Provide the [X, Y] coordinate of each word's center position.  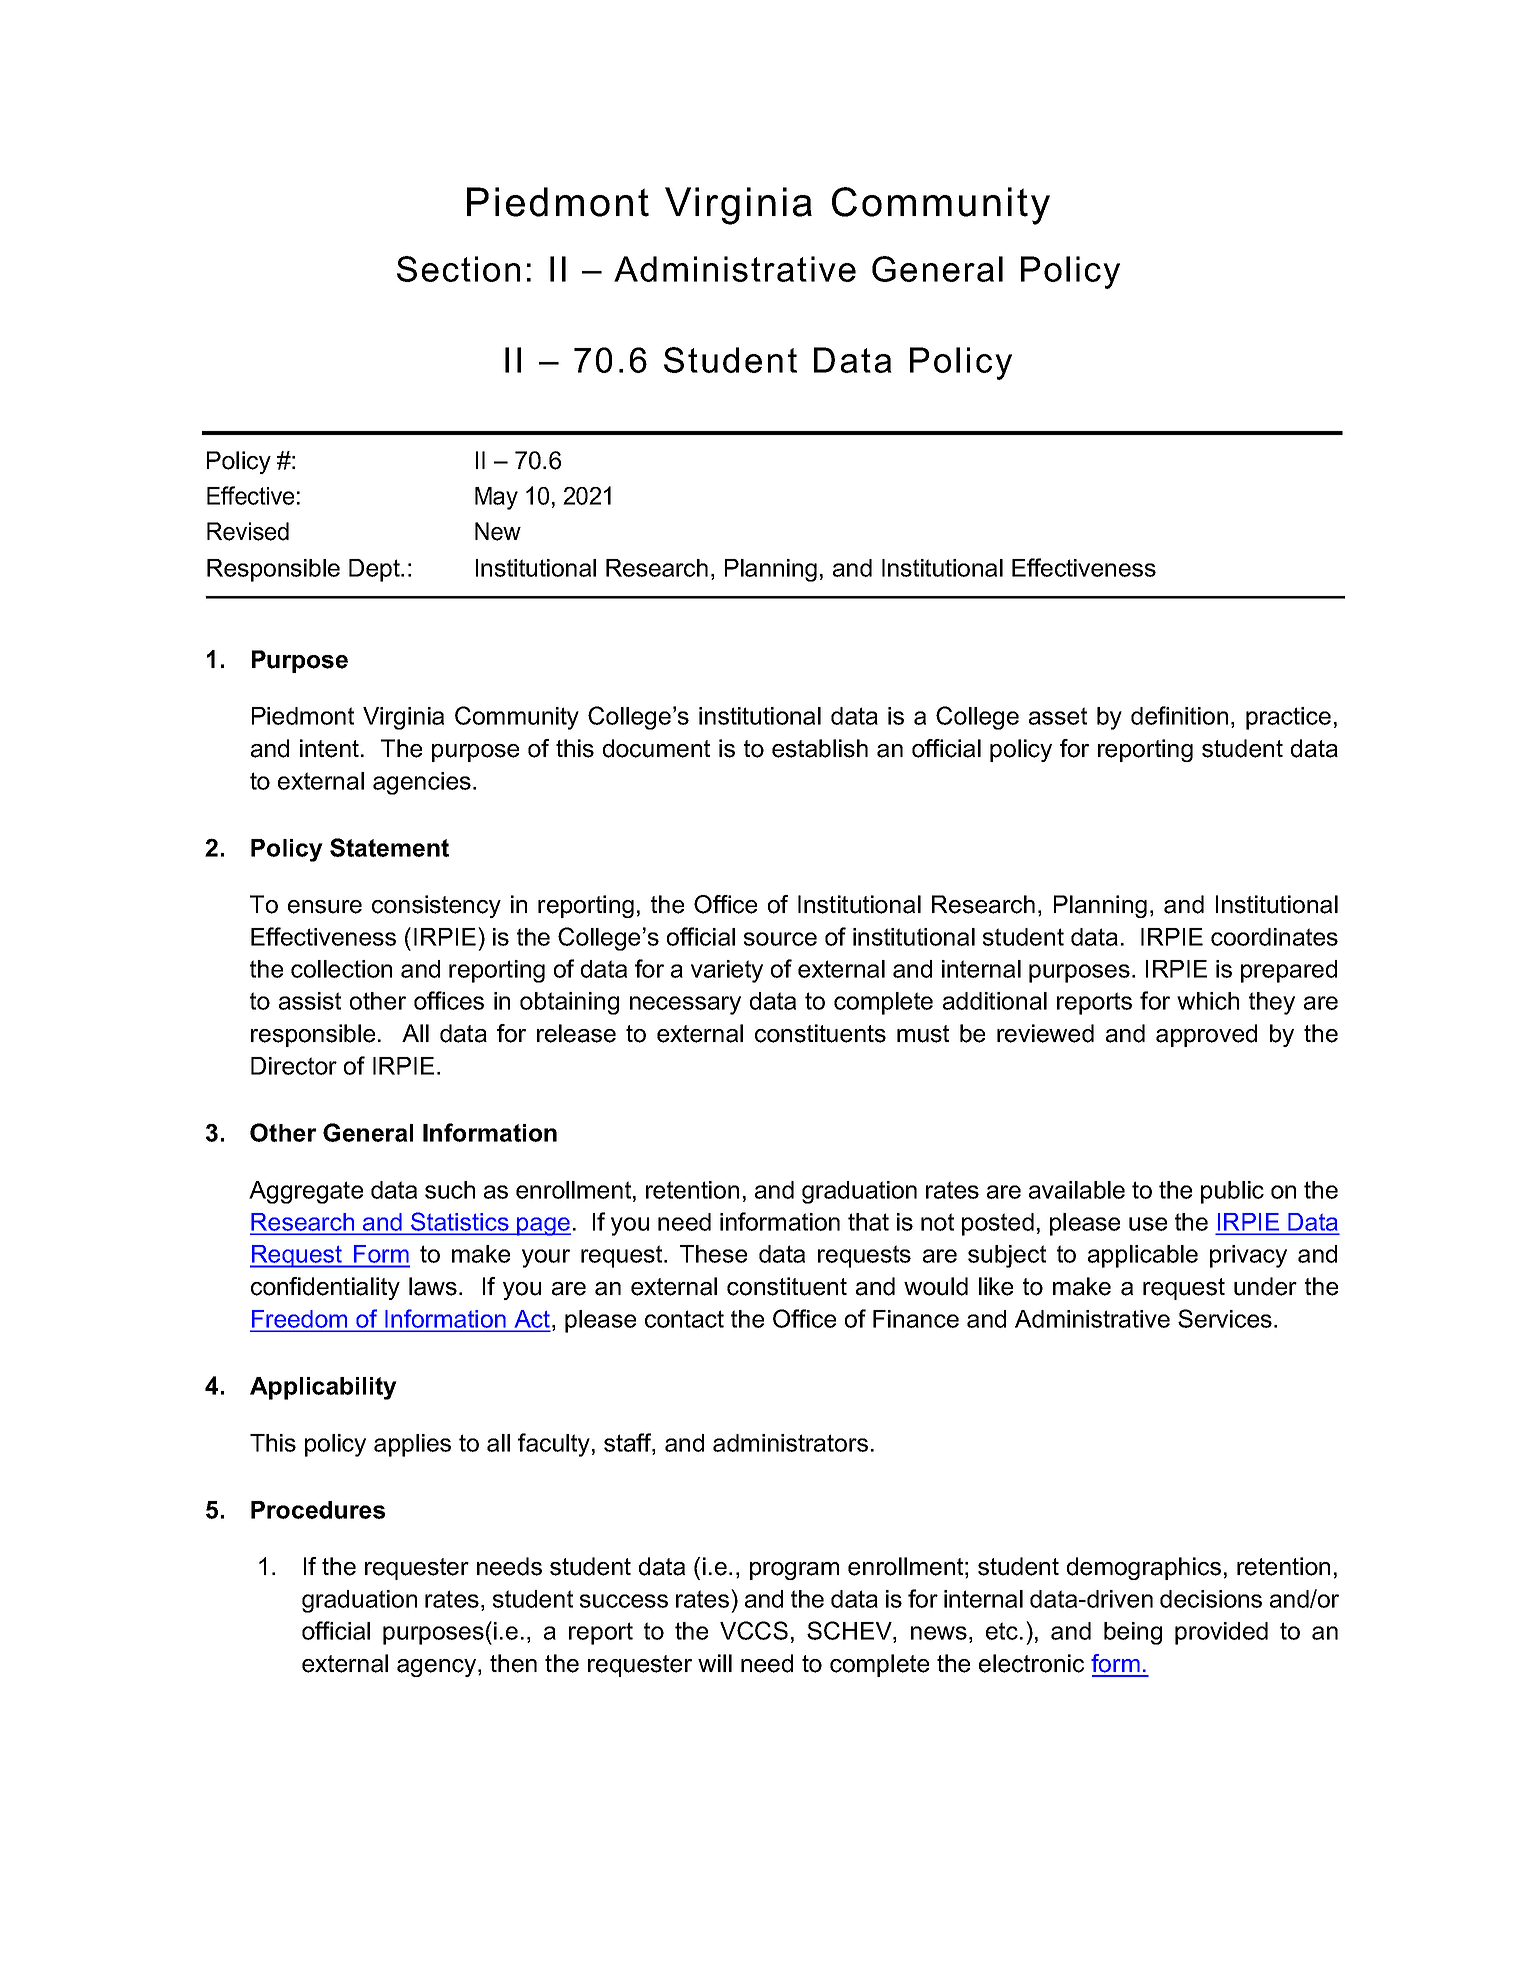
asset [1058, 716]
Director [294, 1066]
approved [1206, 1035]
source [780, 939]
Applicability [323, 1388]
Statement [389, 847]
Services [1225, 1318]
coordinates [1274, 937]
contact [684, 1319]
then [513, 1663]
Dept [375, 570]
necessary [685, 1005]
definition [1179, 715]
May [496, 498]
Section [458, 269]
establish [820, 748]
